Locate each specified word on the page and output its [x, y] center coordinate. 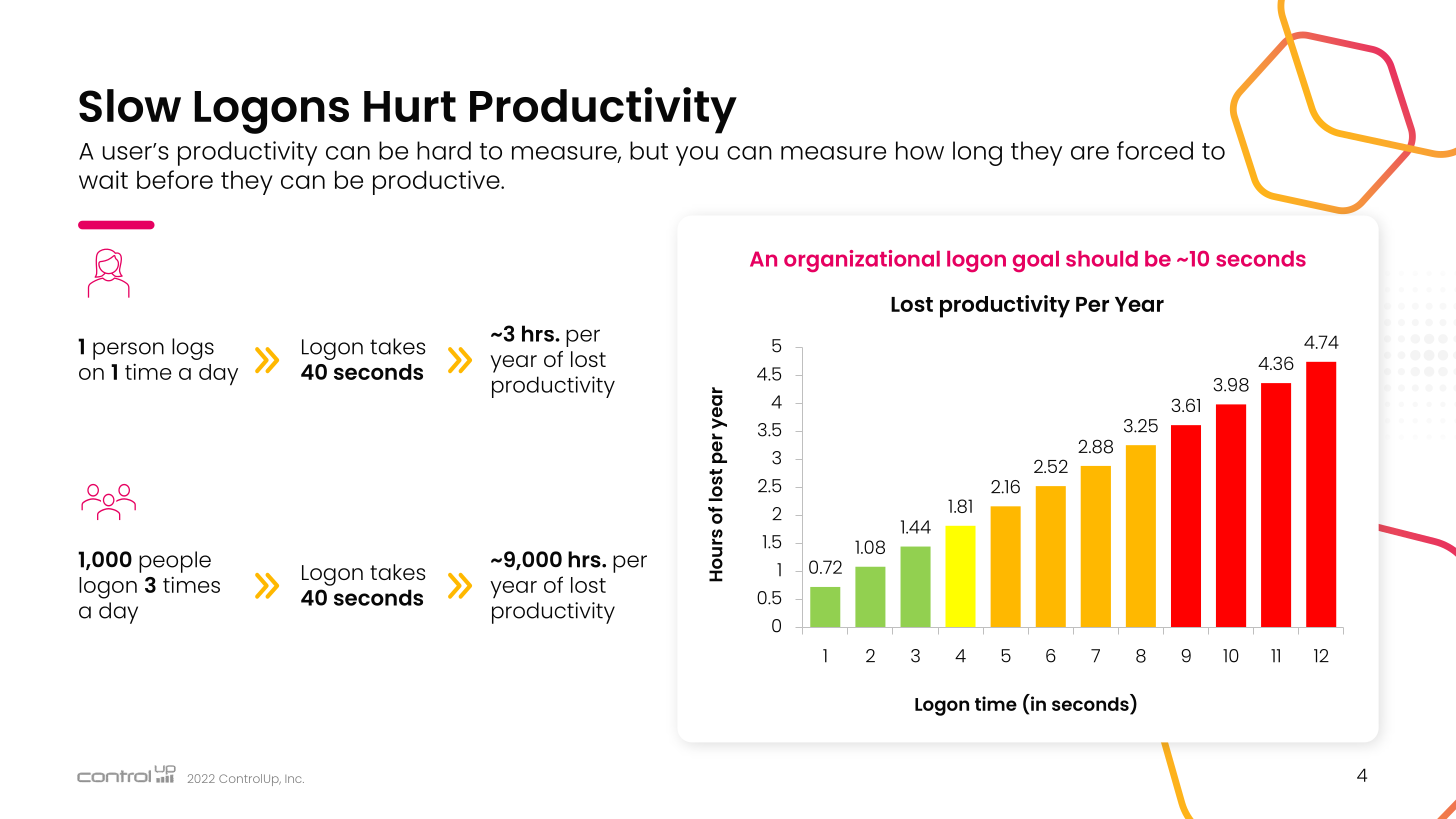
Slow [130, 105]
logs [193, 349]
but [649, 150]
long [977, 153]
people [175, 562]
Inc [294, 779]
